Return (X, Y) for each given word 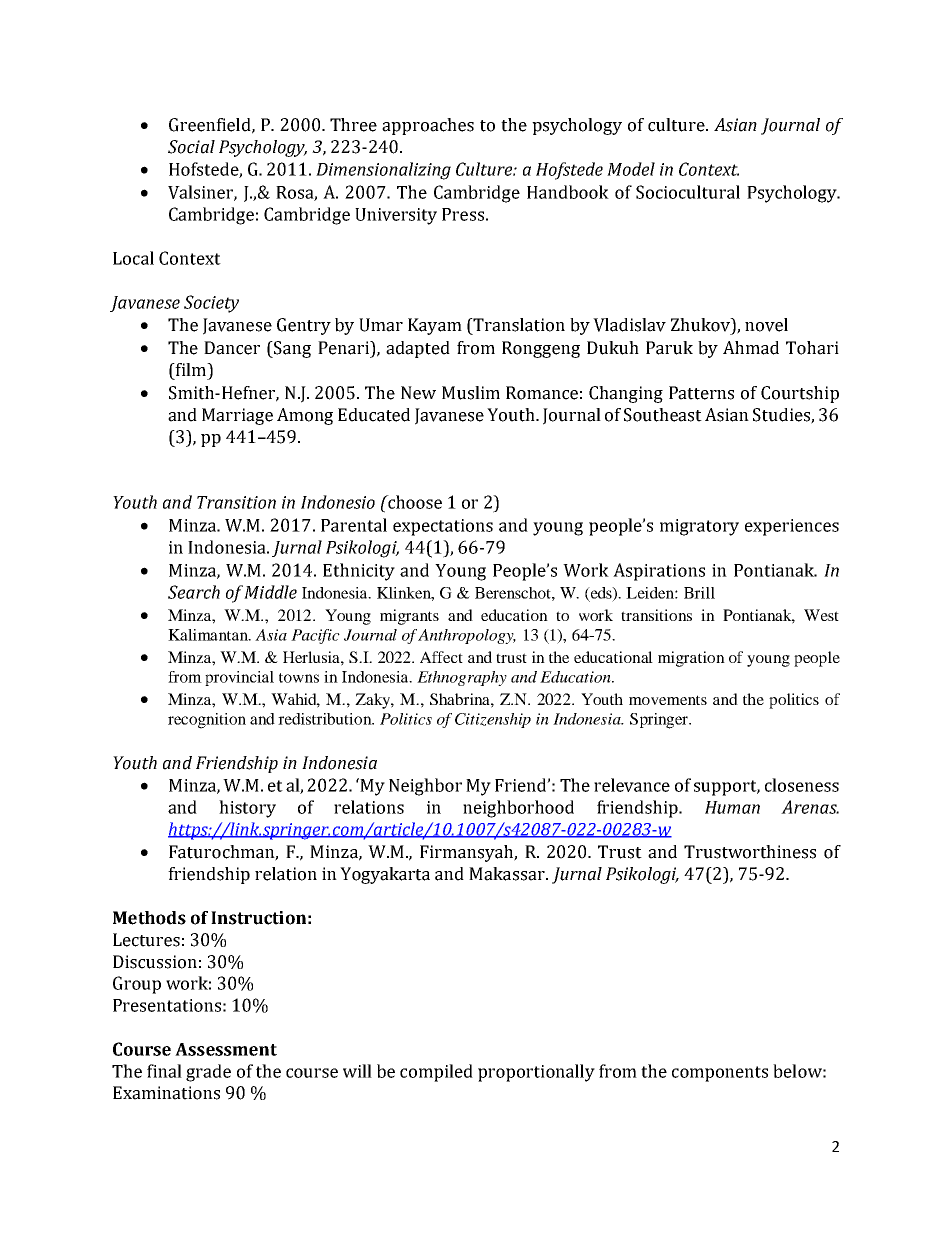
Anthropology (467, 636)
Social (191, 147)
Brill (699, 593)
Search (194, 592)
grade (208, 1073)
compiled (436, 1073)
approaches (428, 126)
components (720, 1074)
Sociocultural (688, 192)
